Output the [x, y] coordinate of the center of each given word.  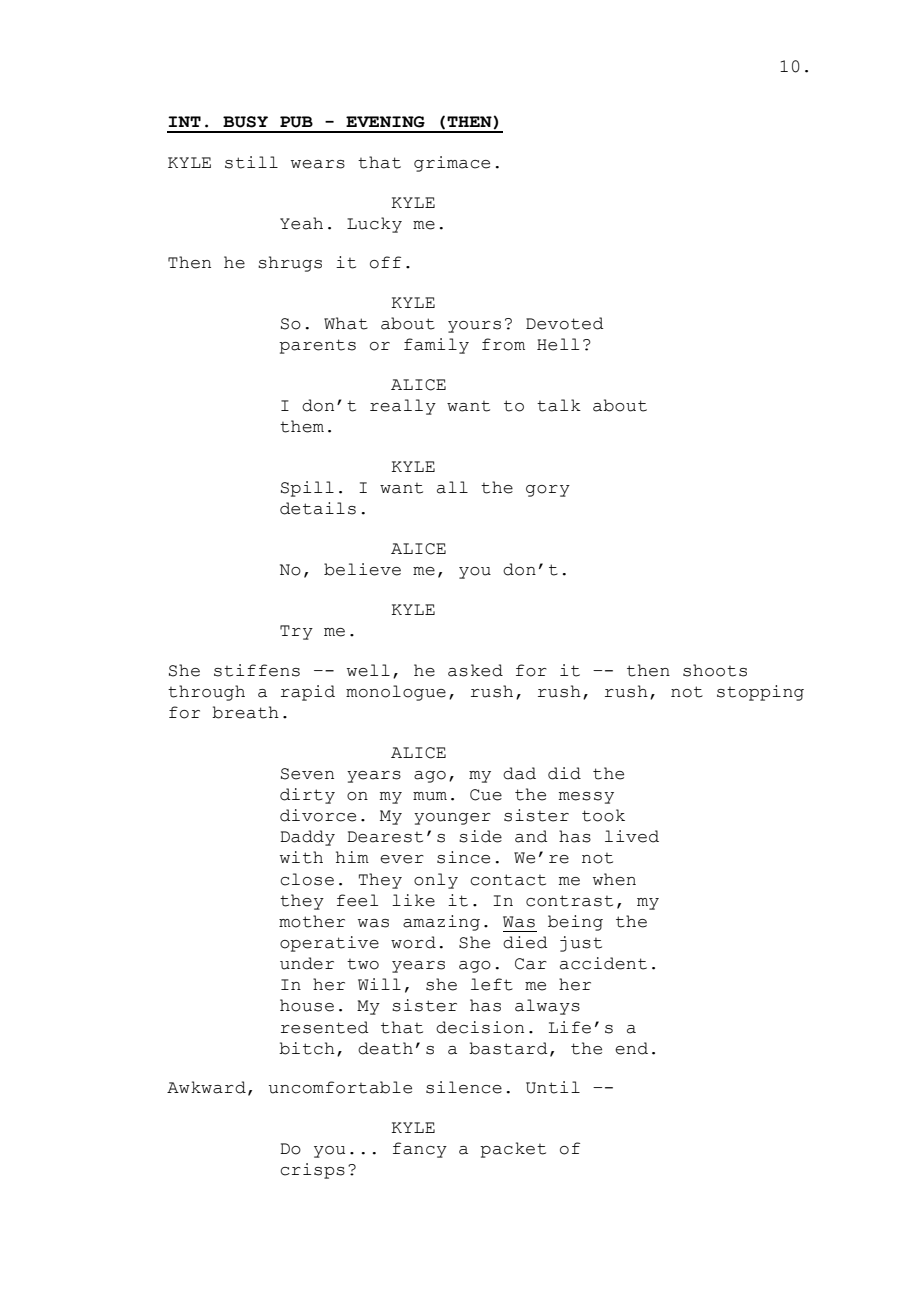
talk [559, 405]
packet [513, 1150]
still [251, 162]
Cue [486, 795]
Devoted [565, 323]
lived [632, 836]
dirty [307, 796]
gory [548, 491]
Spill [307, 489]
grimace [452, 164]
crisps [312, 1171]
